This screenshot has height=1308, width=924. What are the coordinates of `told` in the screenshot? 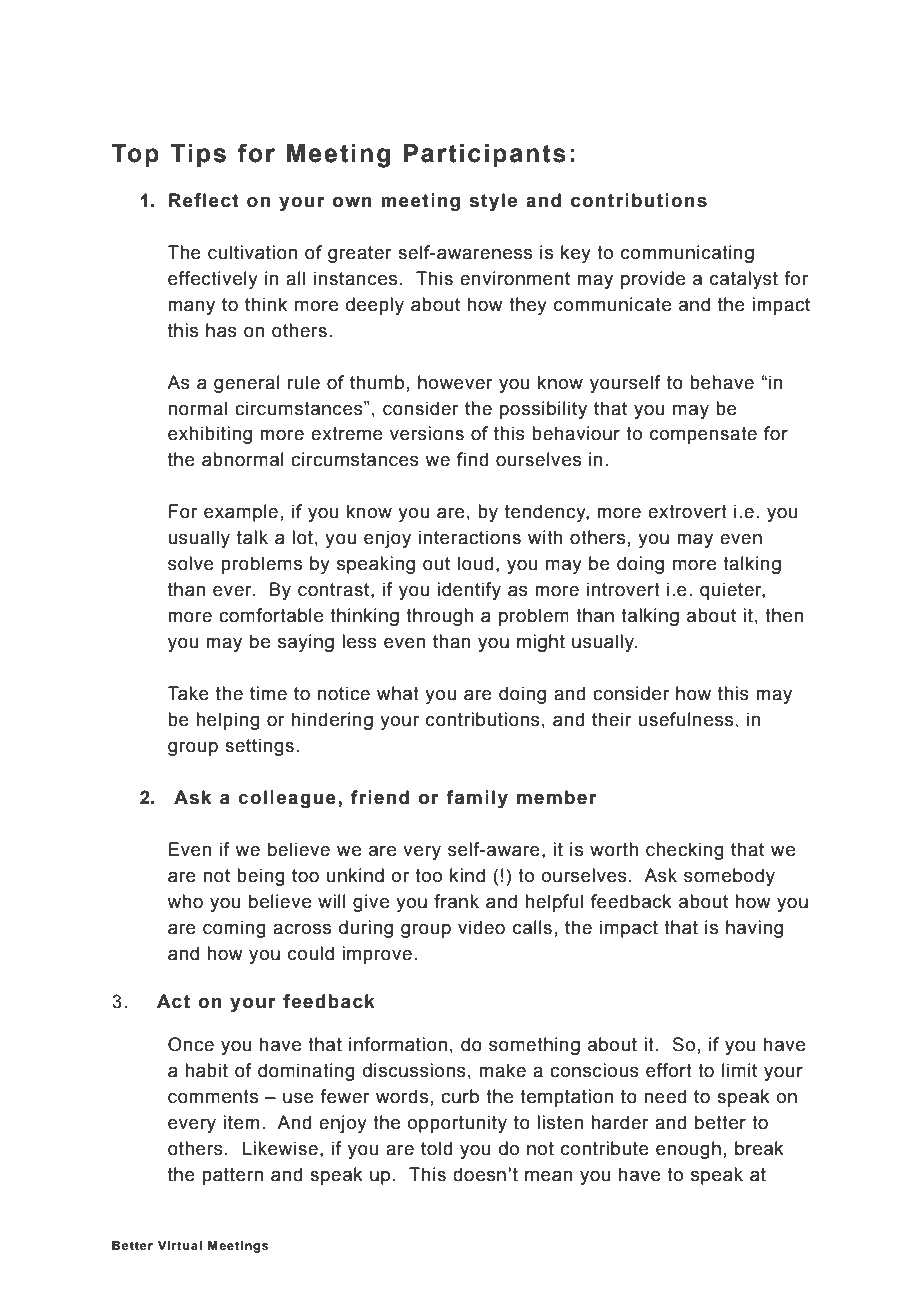 It's located at (436, 1148).
